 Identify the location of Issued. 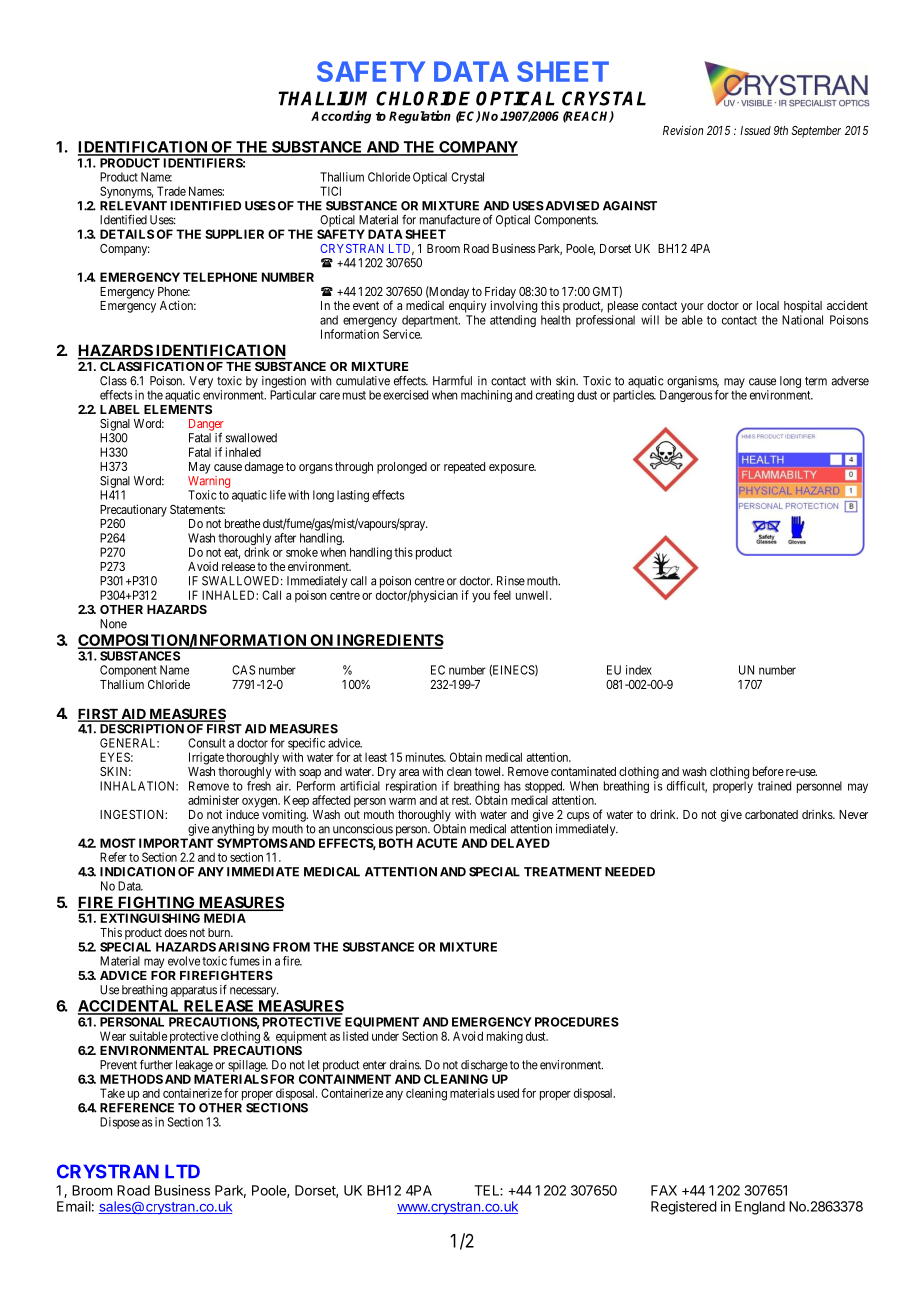
(755, 130).
